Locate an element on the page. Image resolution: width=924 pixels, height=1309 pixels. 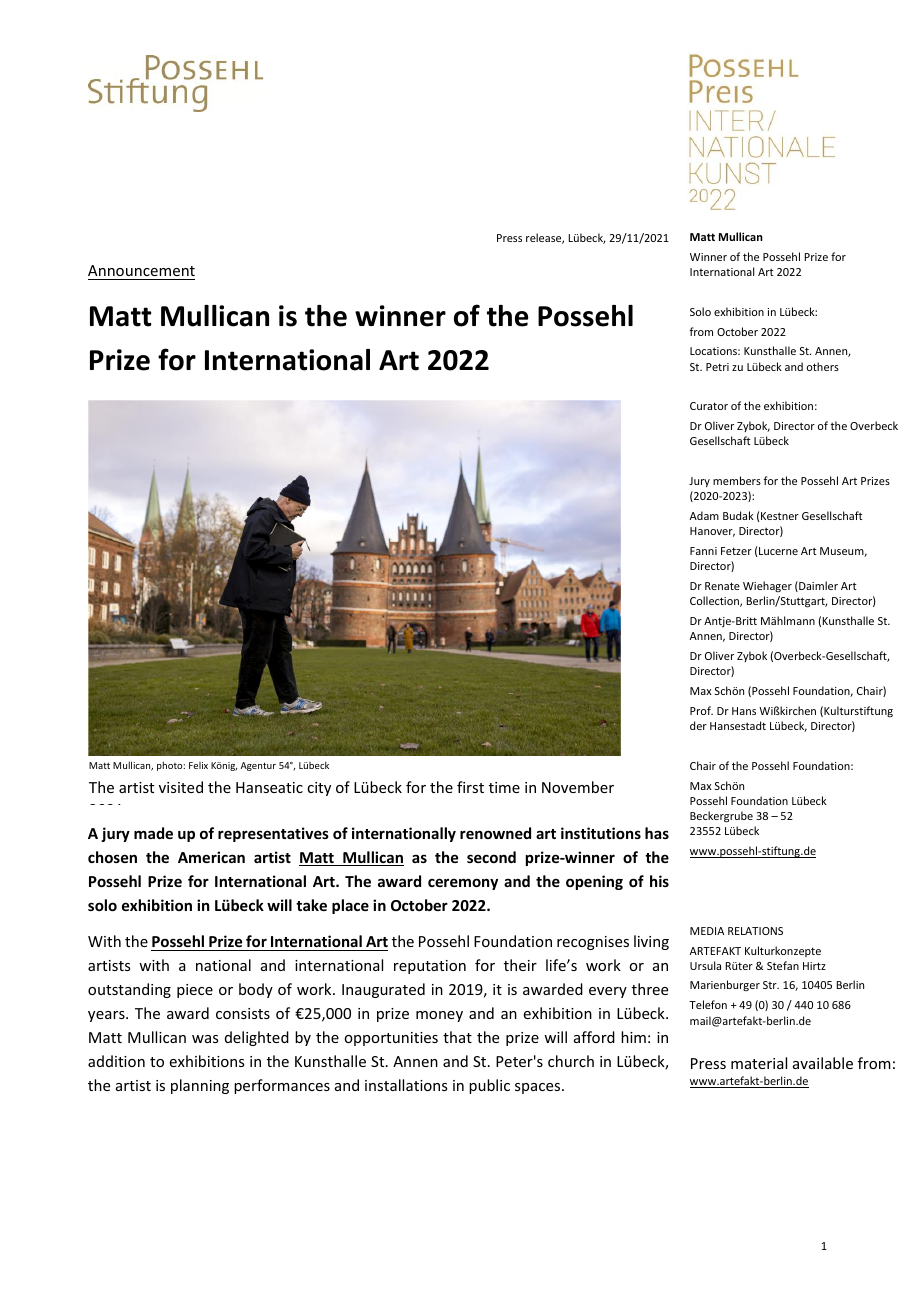
Petri is located at coordinates (717, 367).
